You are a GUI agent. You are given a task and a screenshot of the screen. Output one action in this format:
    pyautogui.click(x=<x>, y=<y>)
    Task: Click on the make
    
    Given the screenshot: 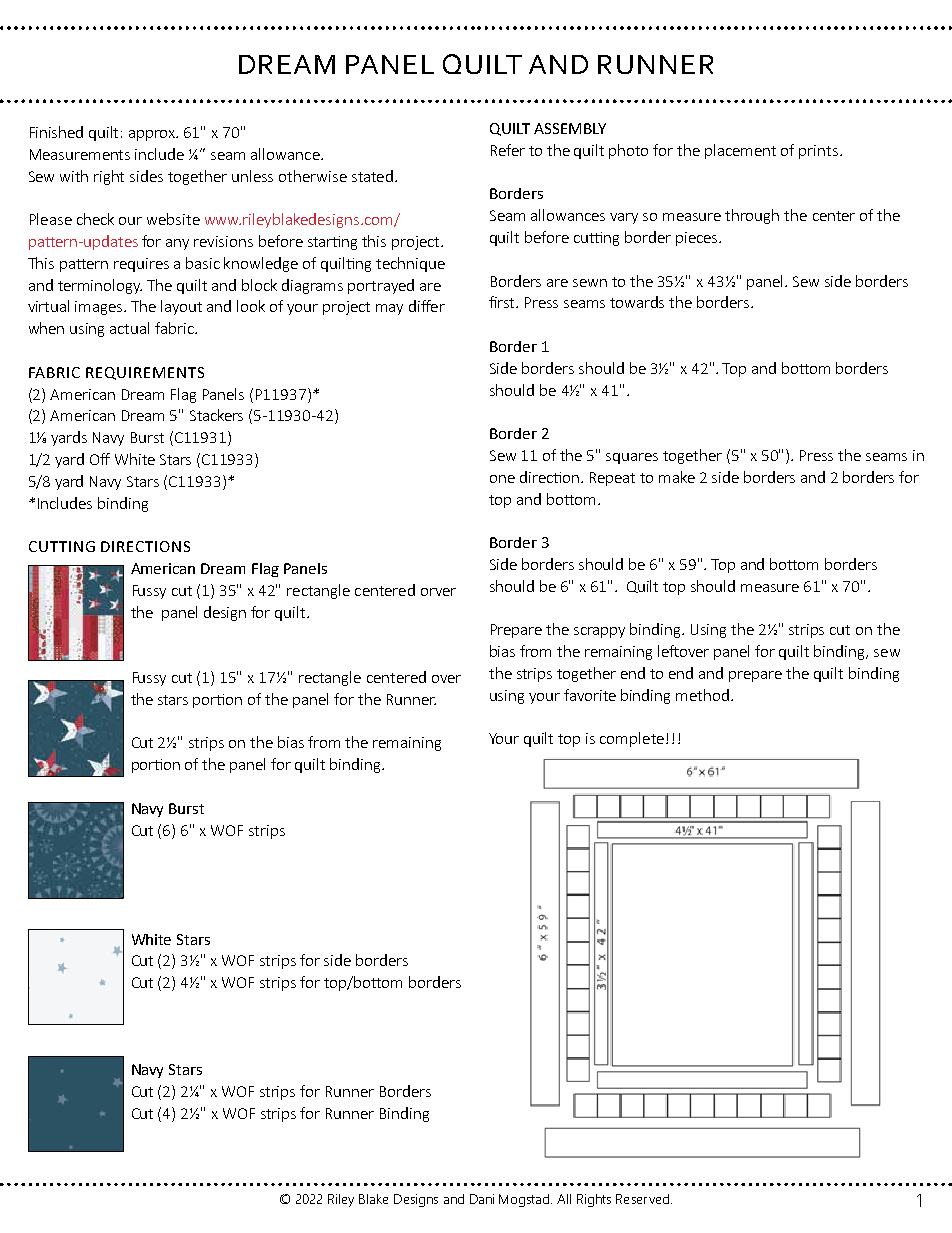 What is the action you would take?
    pyautogui.click(x=677, y=477)
